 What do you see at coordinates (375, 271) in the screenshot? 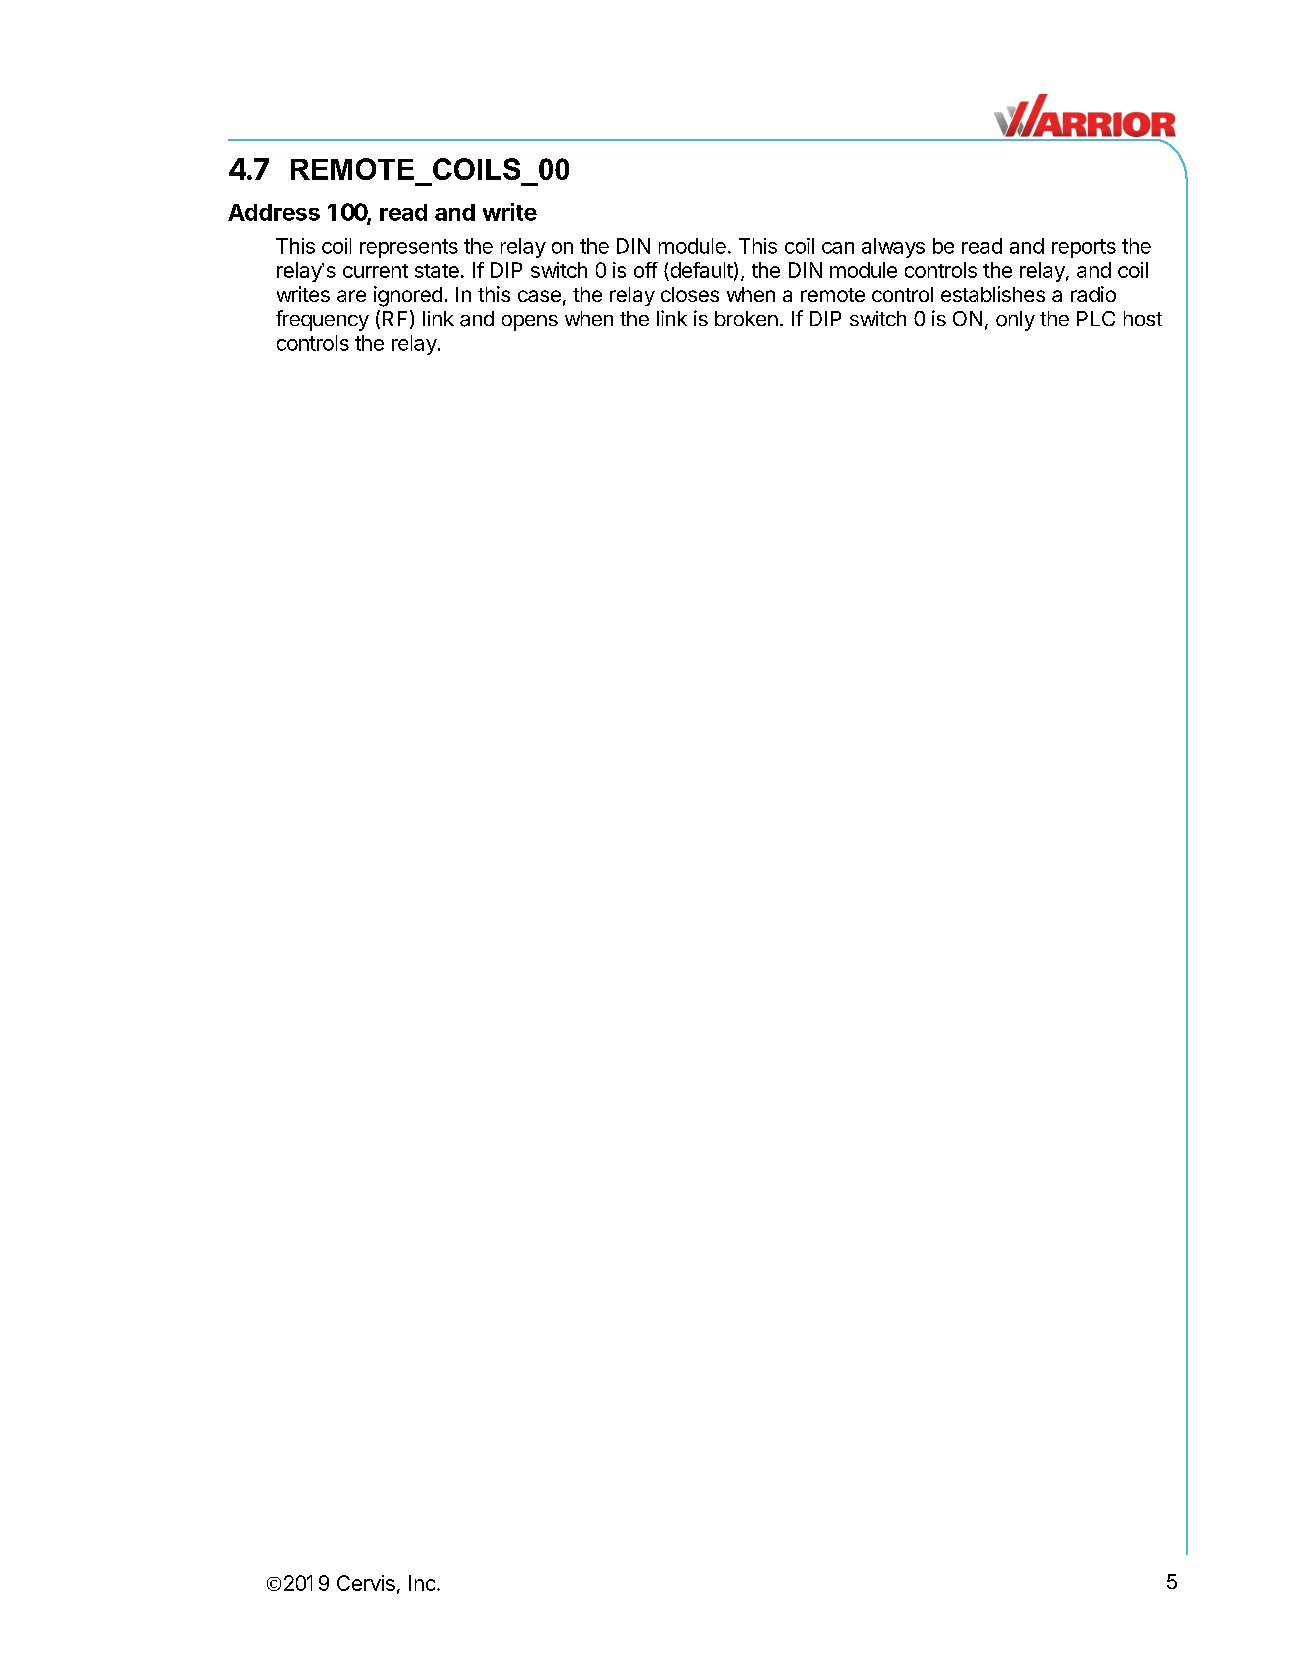
I see `current` at bounding box center [375, 271].
